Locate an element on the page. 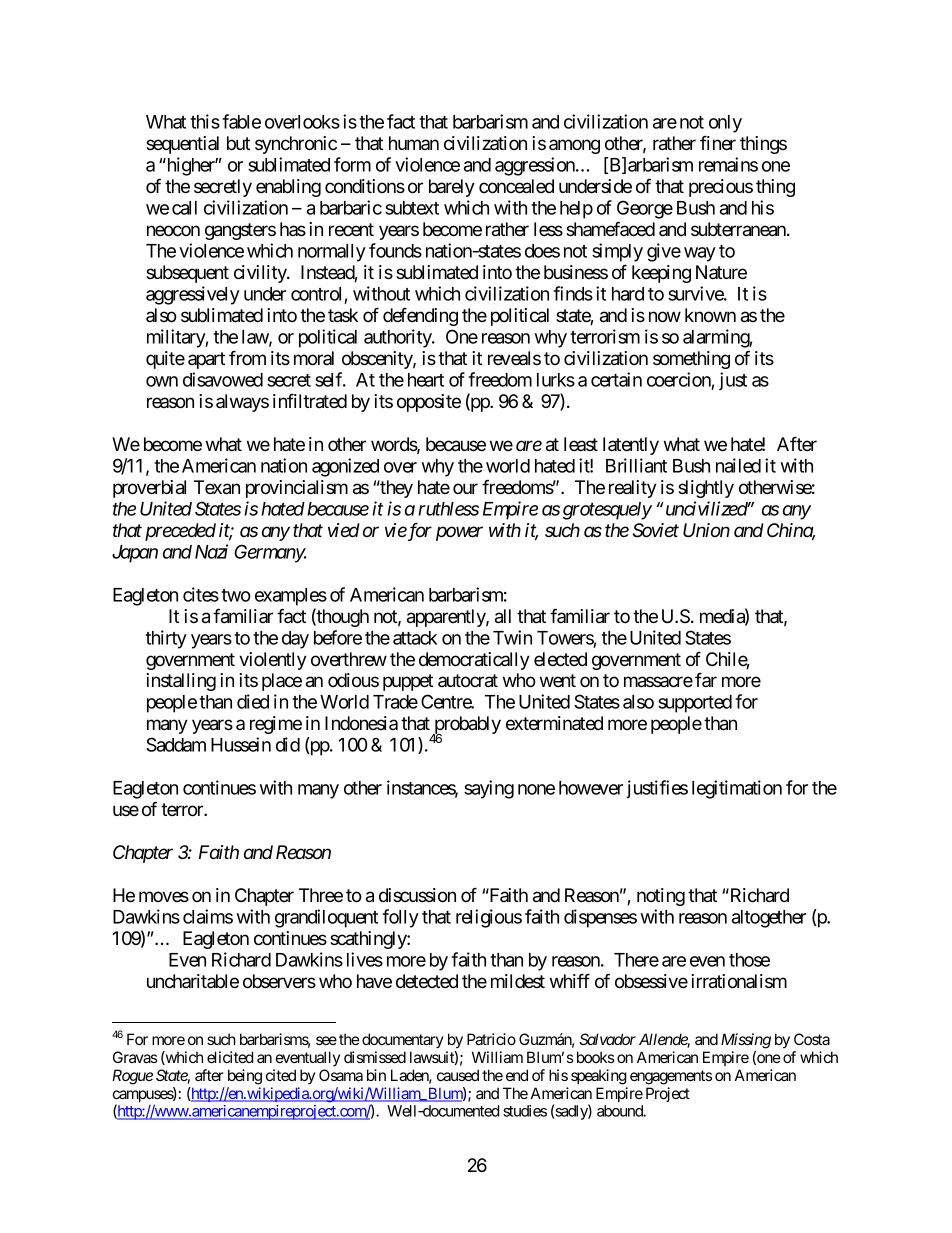 The image size is (952, 1233). Patricio is located at coordinates (491, 1039).
